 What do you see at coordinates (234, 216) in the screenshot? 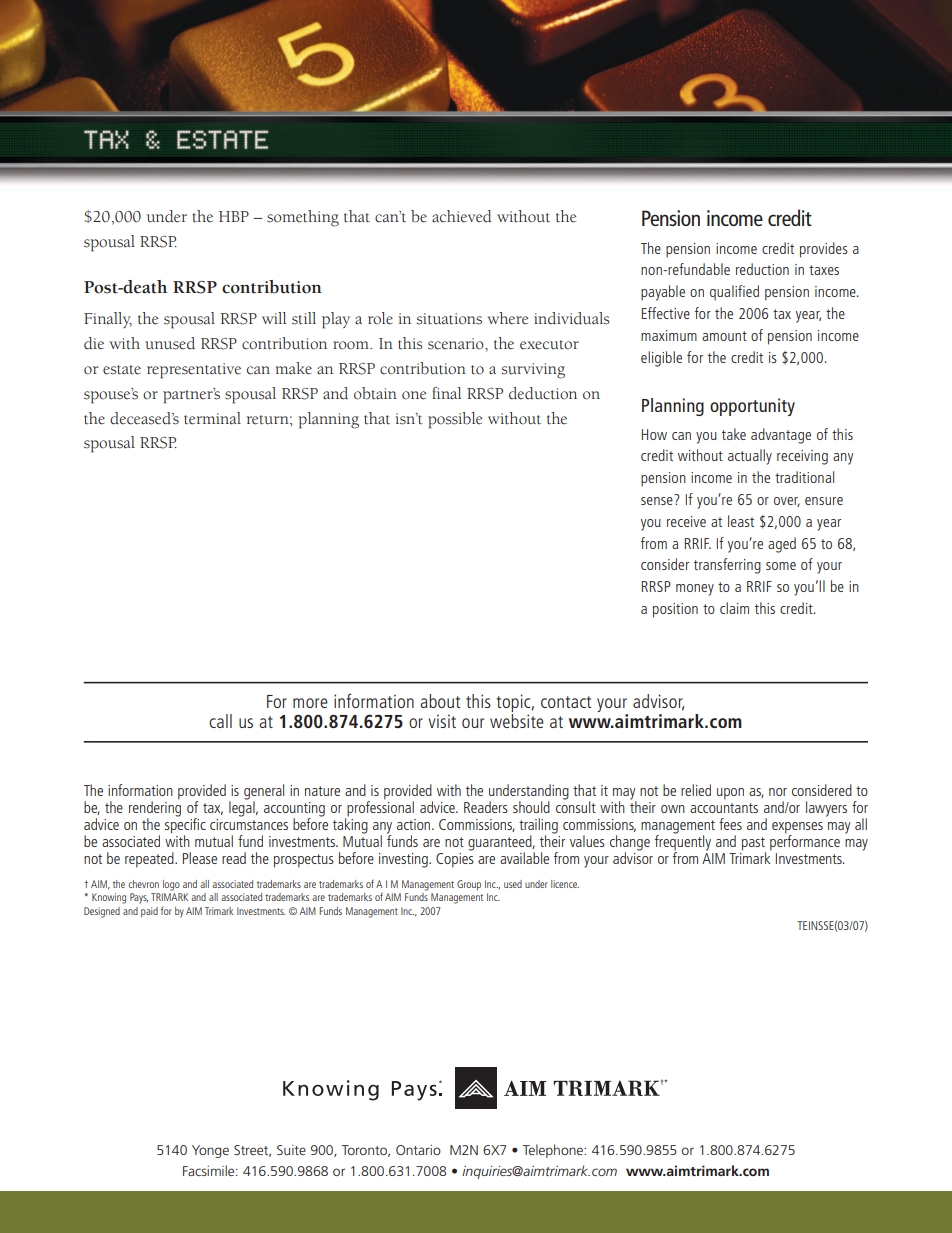
I see `HBP` at bounding box center [234, 216].
